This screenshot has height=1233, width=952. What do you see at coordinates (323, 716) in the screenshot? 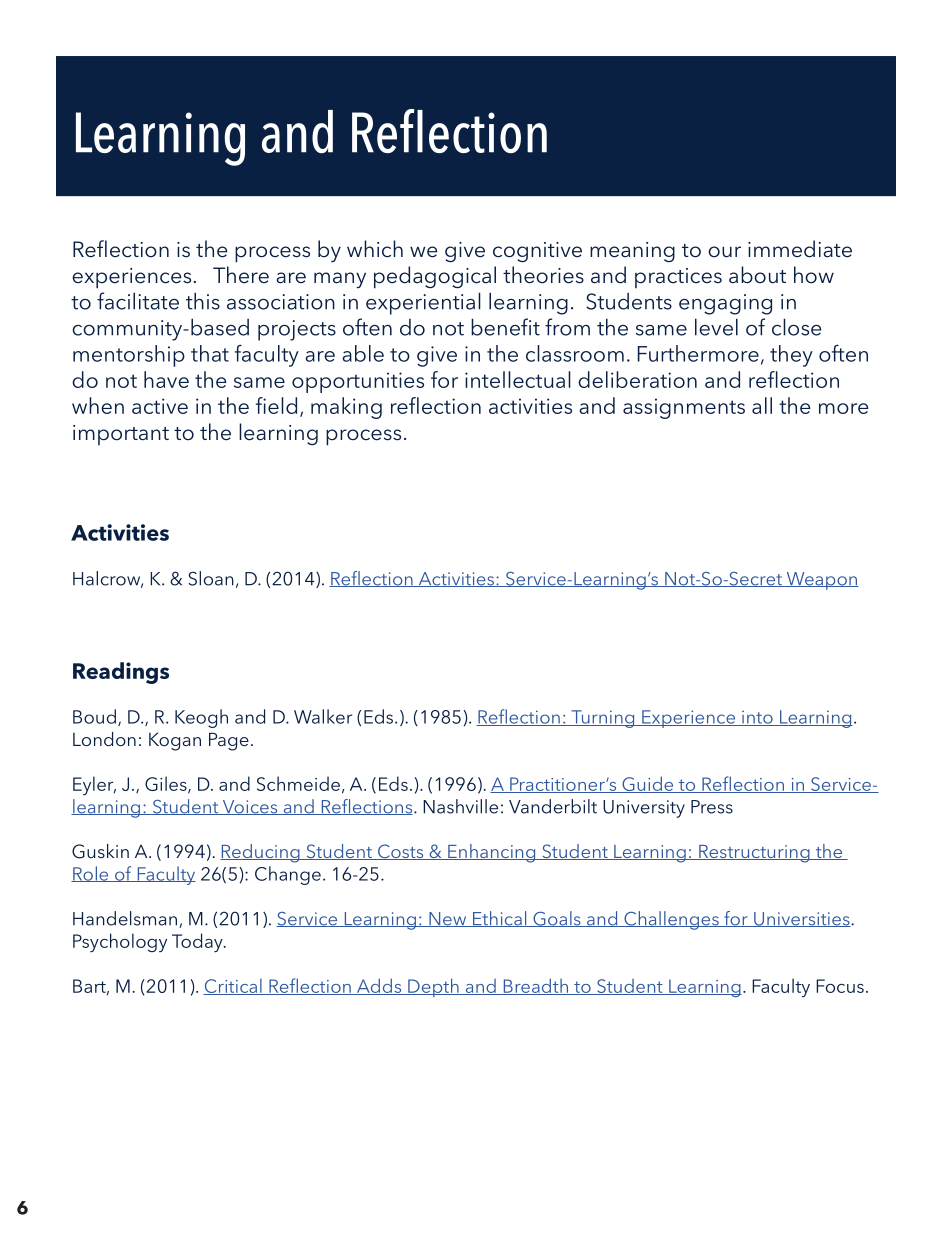
I see `Walker` at bounding box center [323, 716].
